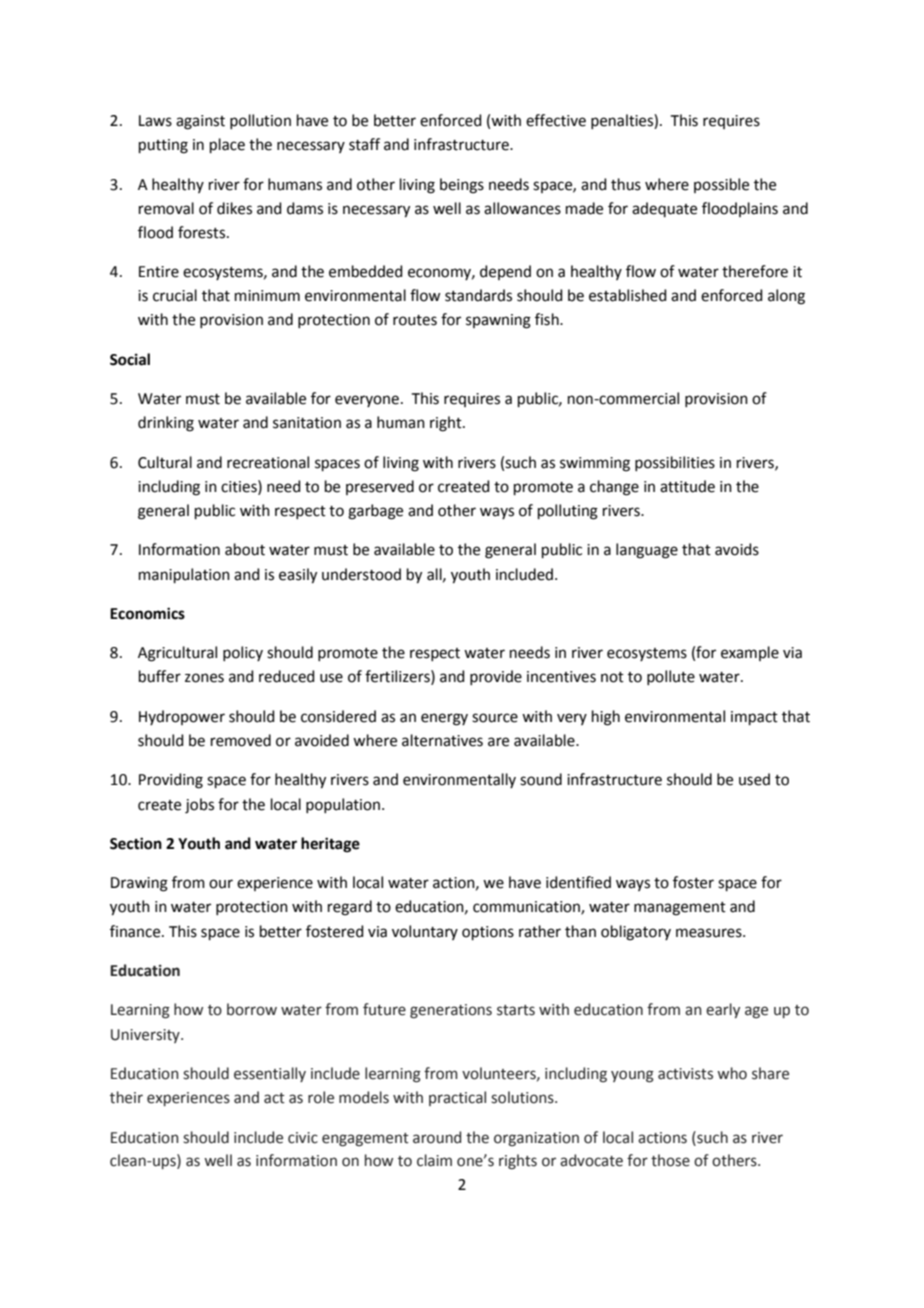  I want to click on possible, so click(721, 185).
